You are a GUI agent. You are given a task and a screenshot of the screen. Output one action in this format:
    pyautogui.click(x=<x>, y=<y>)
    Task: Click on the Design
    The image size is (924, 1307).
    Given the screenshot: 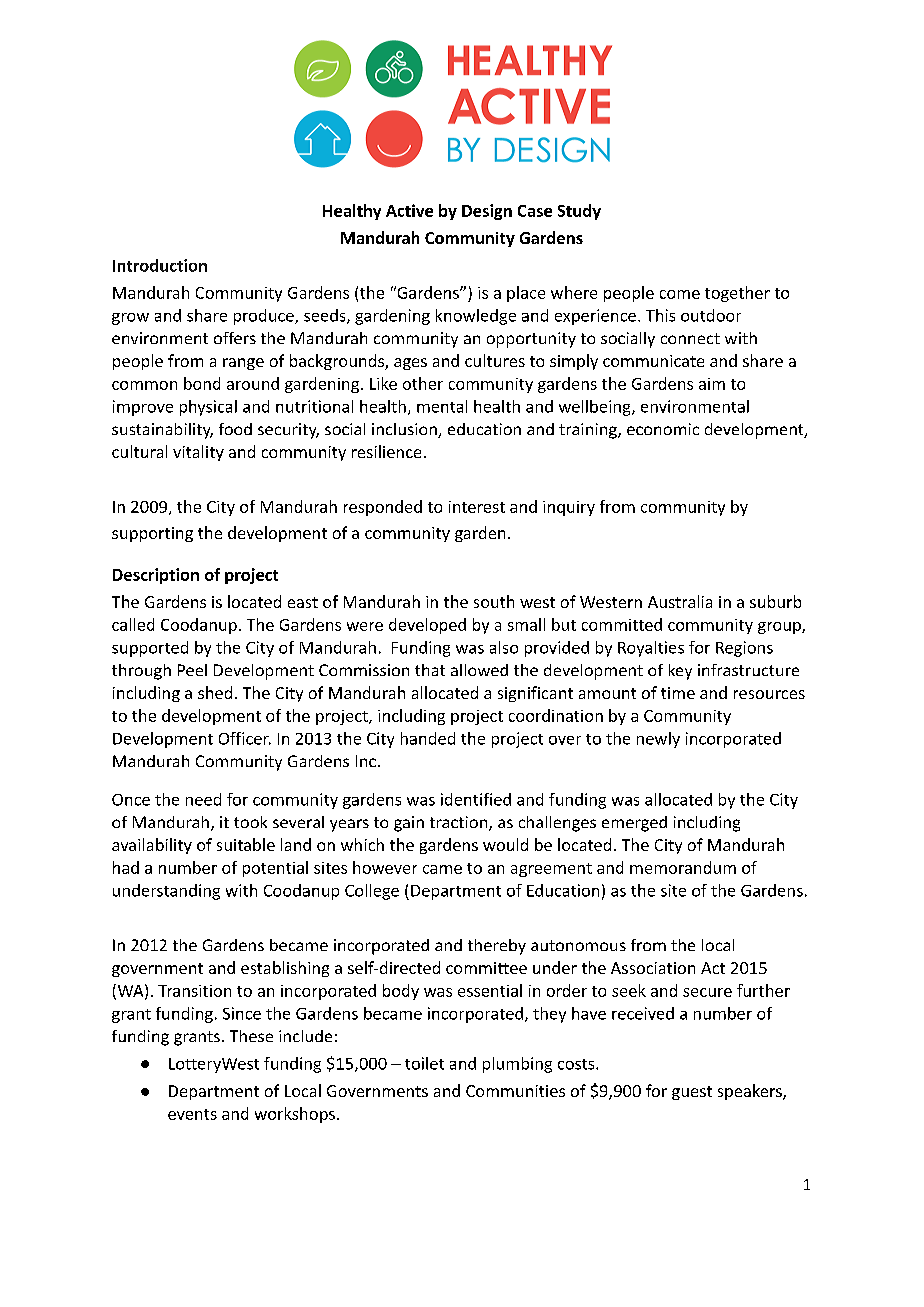 What is the action you would take?
    pyautogui.click(x=487, y=212)
